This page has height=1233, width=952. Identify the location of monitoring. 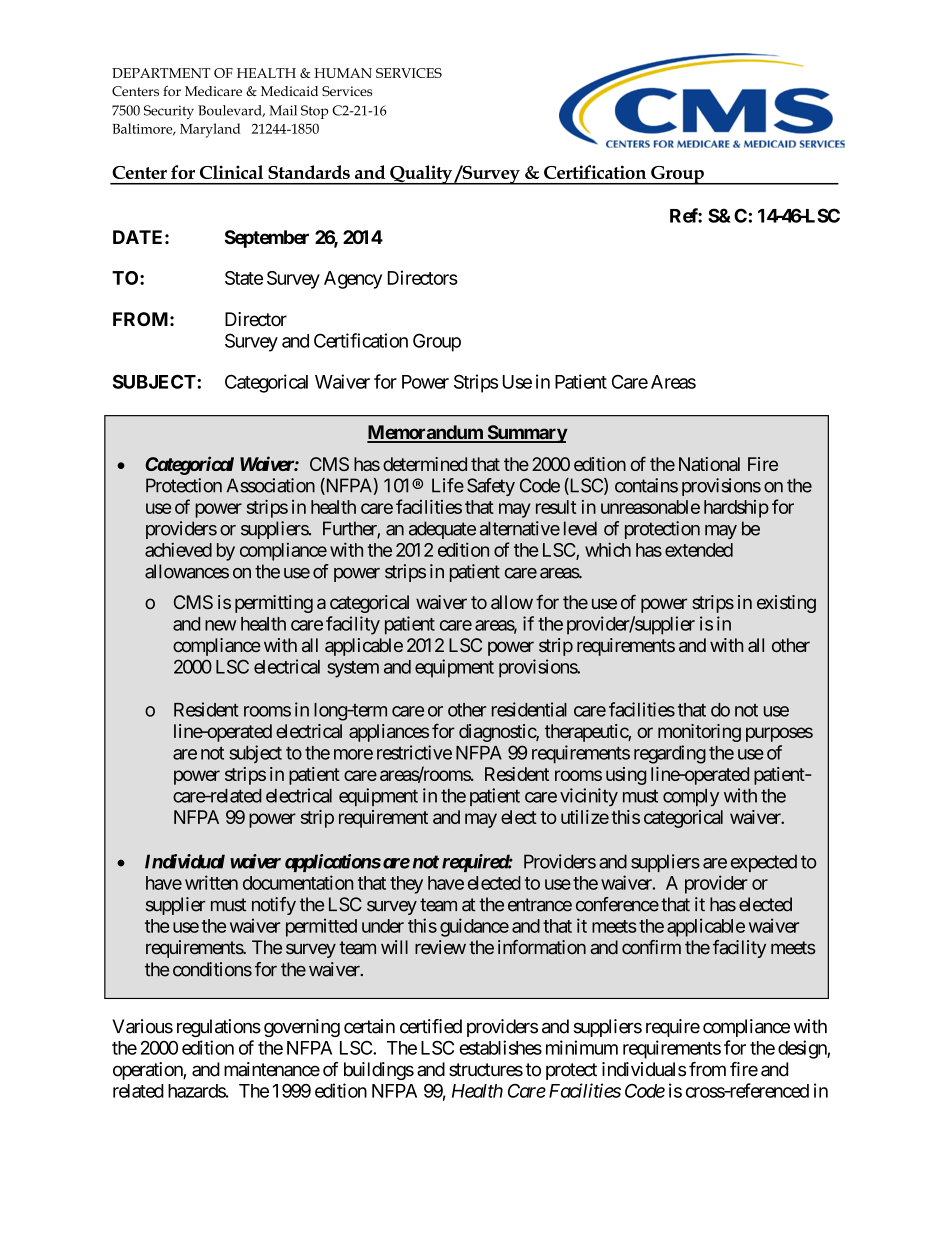
(699, 733).
